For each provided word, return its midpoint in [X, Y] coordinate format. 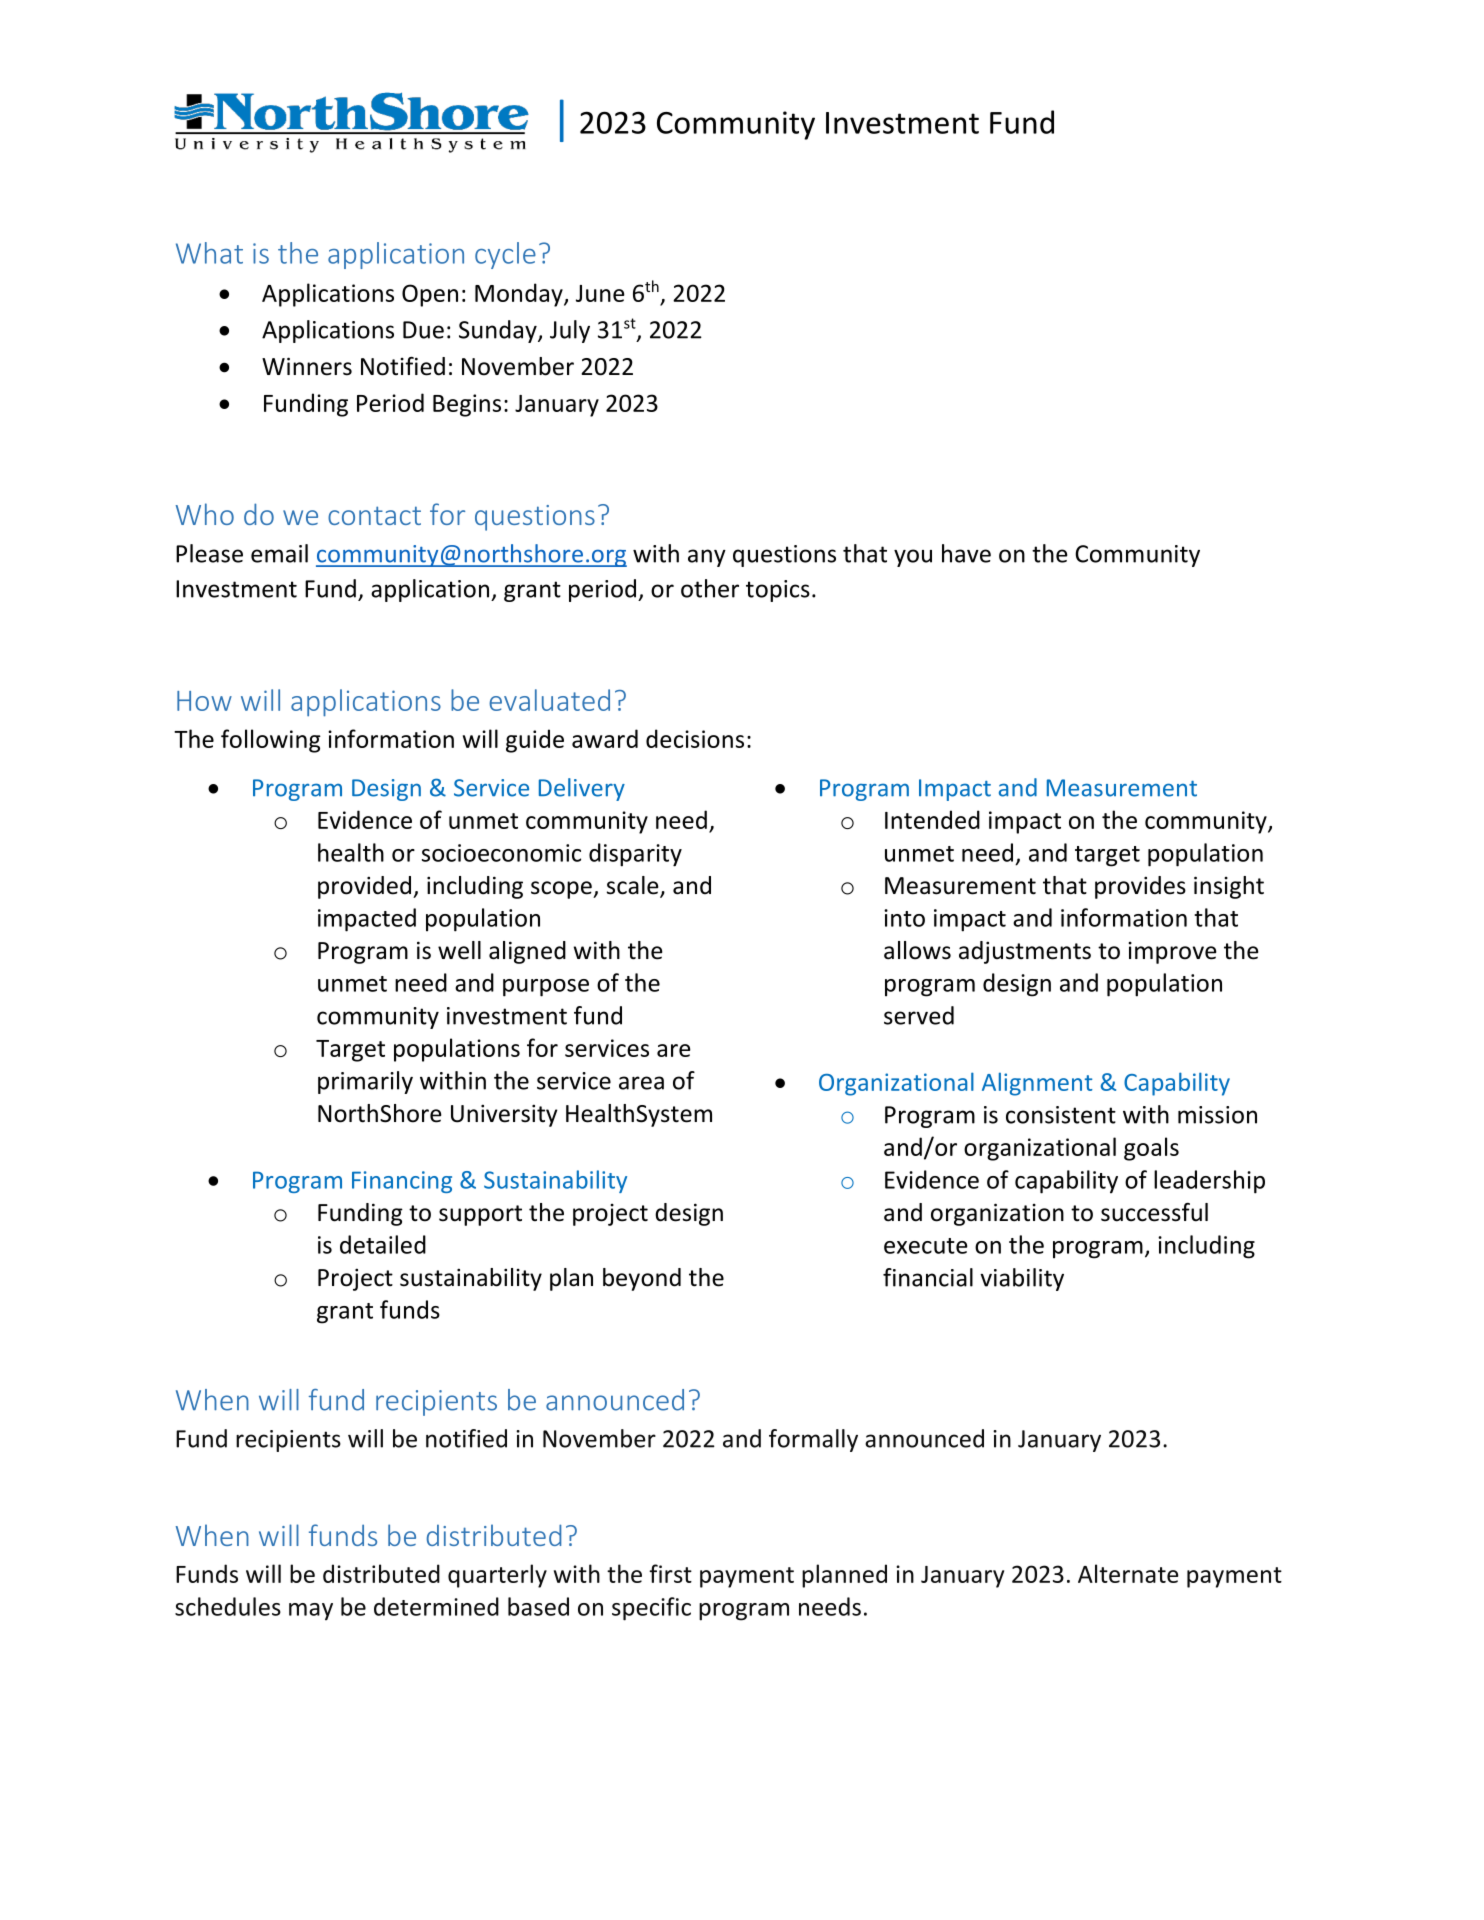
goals [1151, 1149]
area [641, 1083]
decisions [695, 738]
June [600, 293]
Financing [402, 1182]
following [271, 741]
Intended [932, 819]
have [966, 553]
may [311, 1611]
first [670, 1573]
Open [430, 295]
